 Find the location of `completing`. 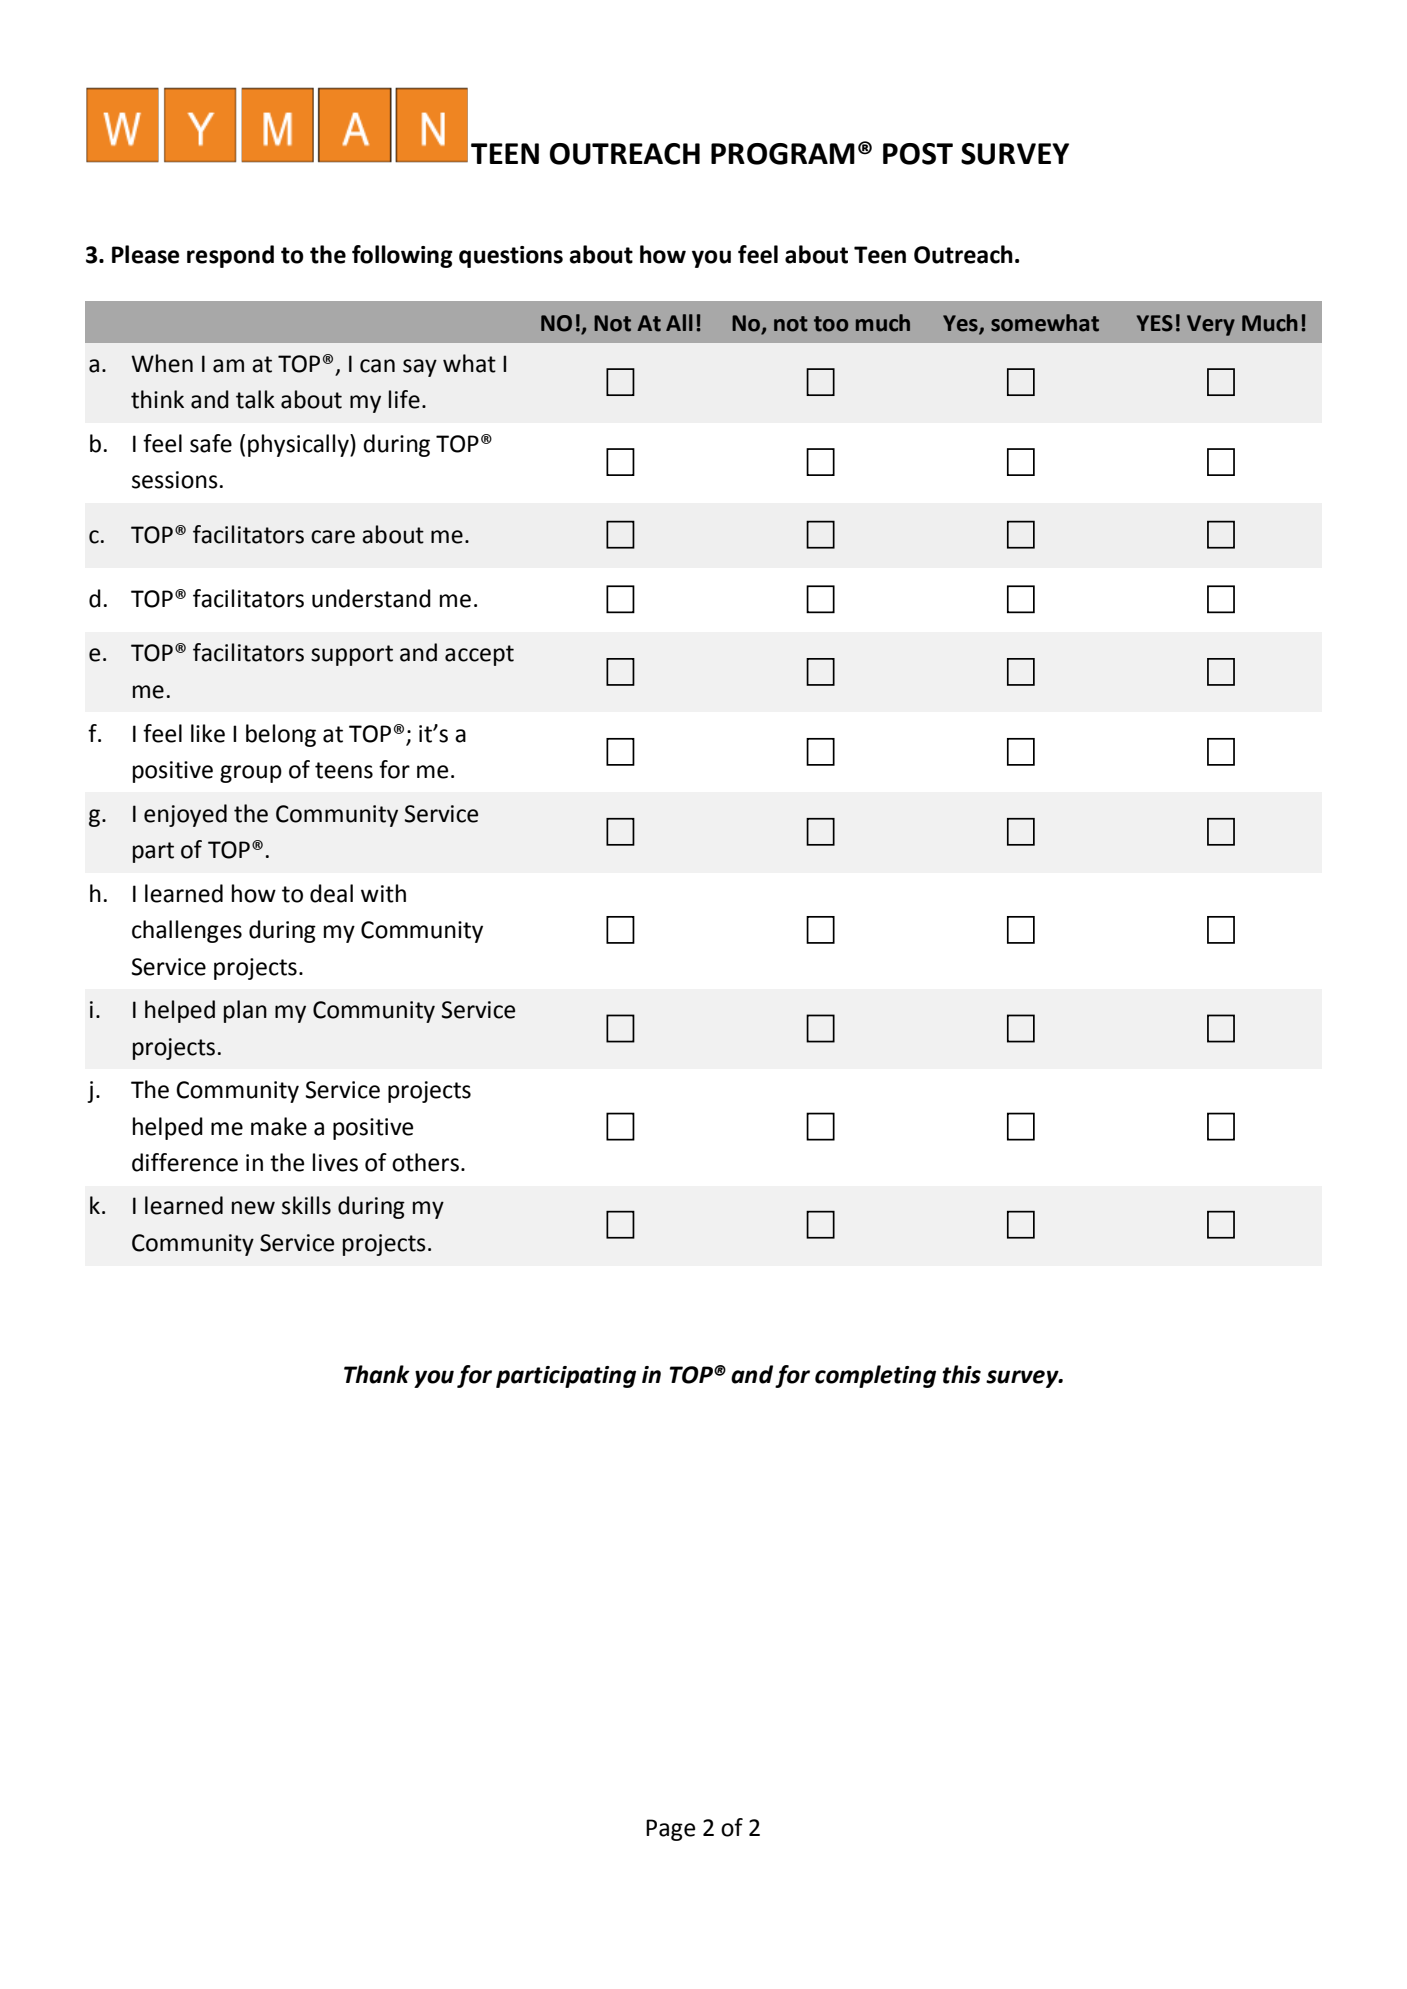

completing is located at coordinates (875, 1376).
